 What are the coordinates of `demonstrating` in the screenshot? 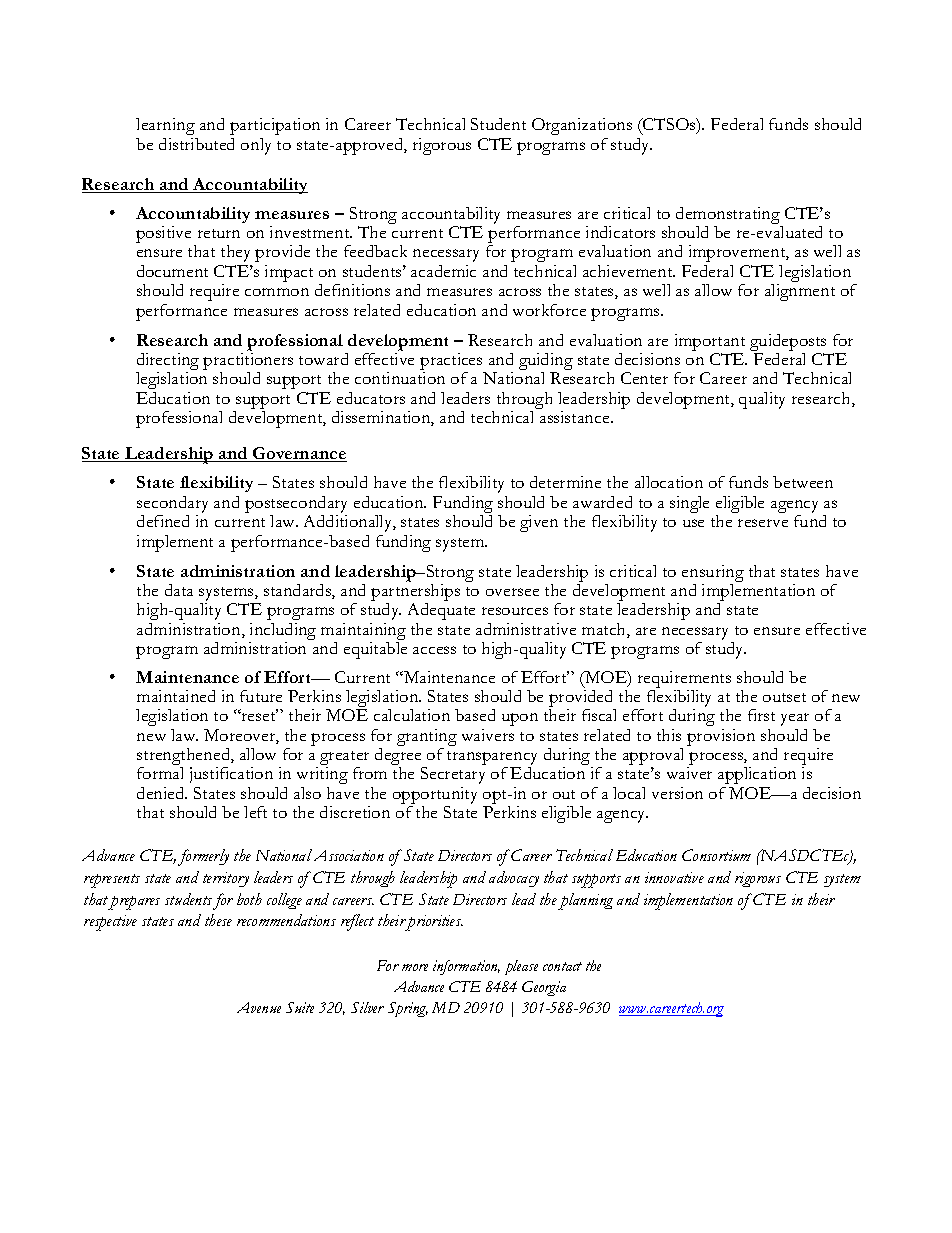 It's located at (729, 217).
